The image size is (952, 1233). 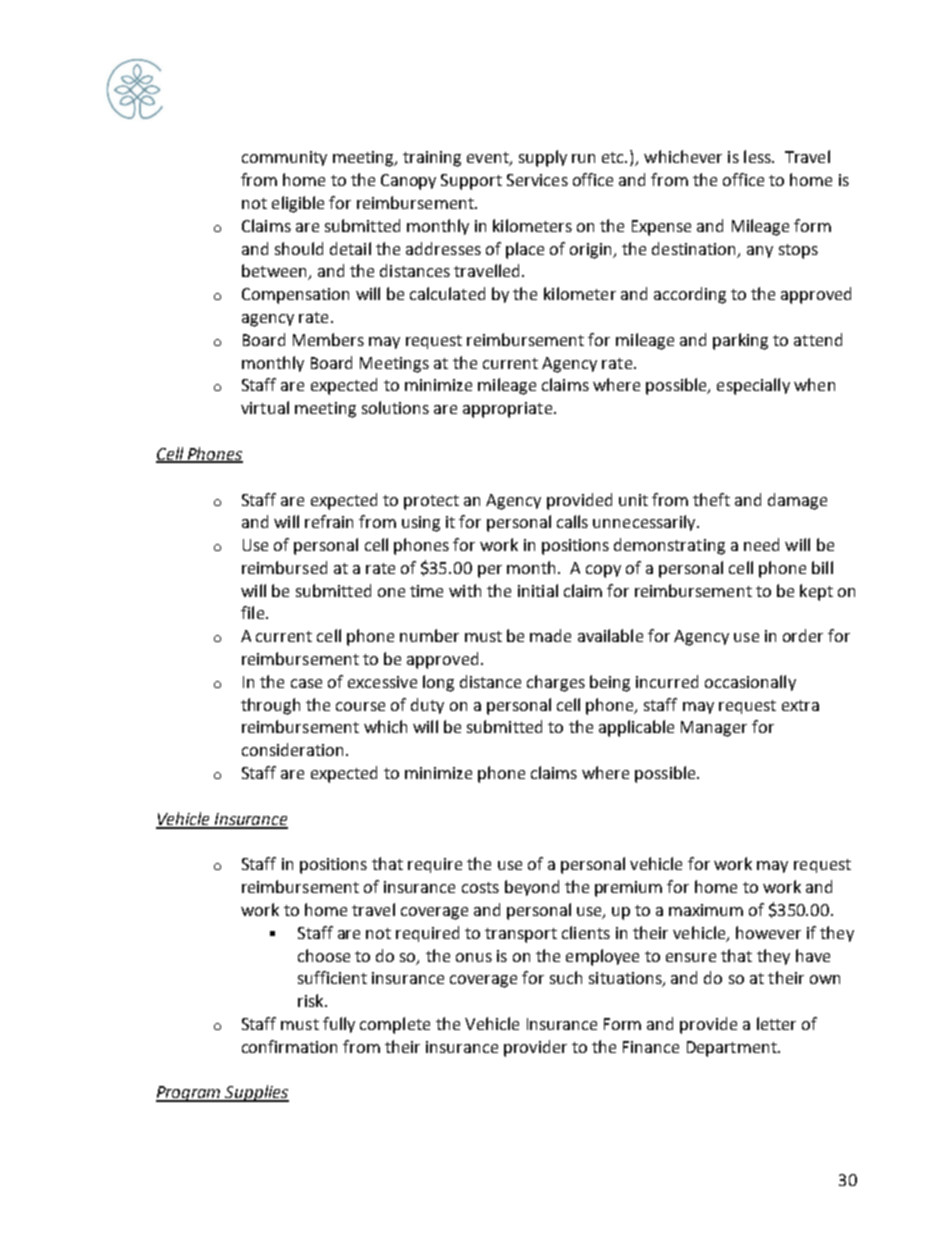 What do you see at coordinates (427, 706) in the document?
I see `duty` at bounding box center [427, 706].
